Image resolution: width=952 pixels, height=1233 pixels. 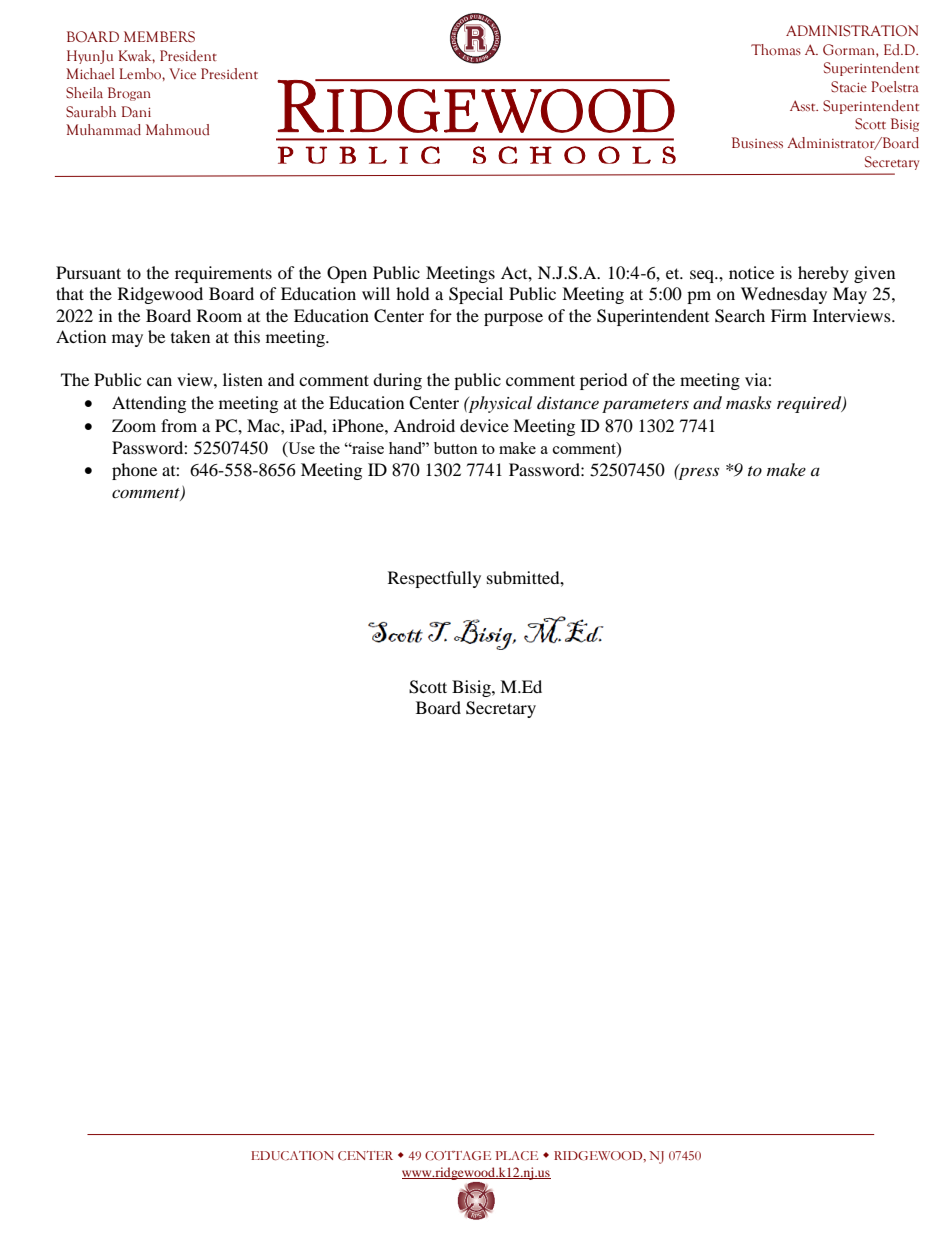 What do you see at coordinates (568, 402) in the screenshot?
I see `distance` at bounding box center [568, 402].
